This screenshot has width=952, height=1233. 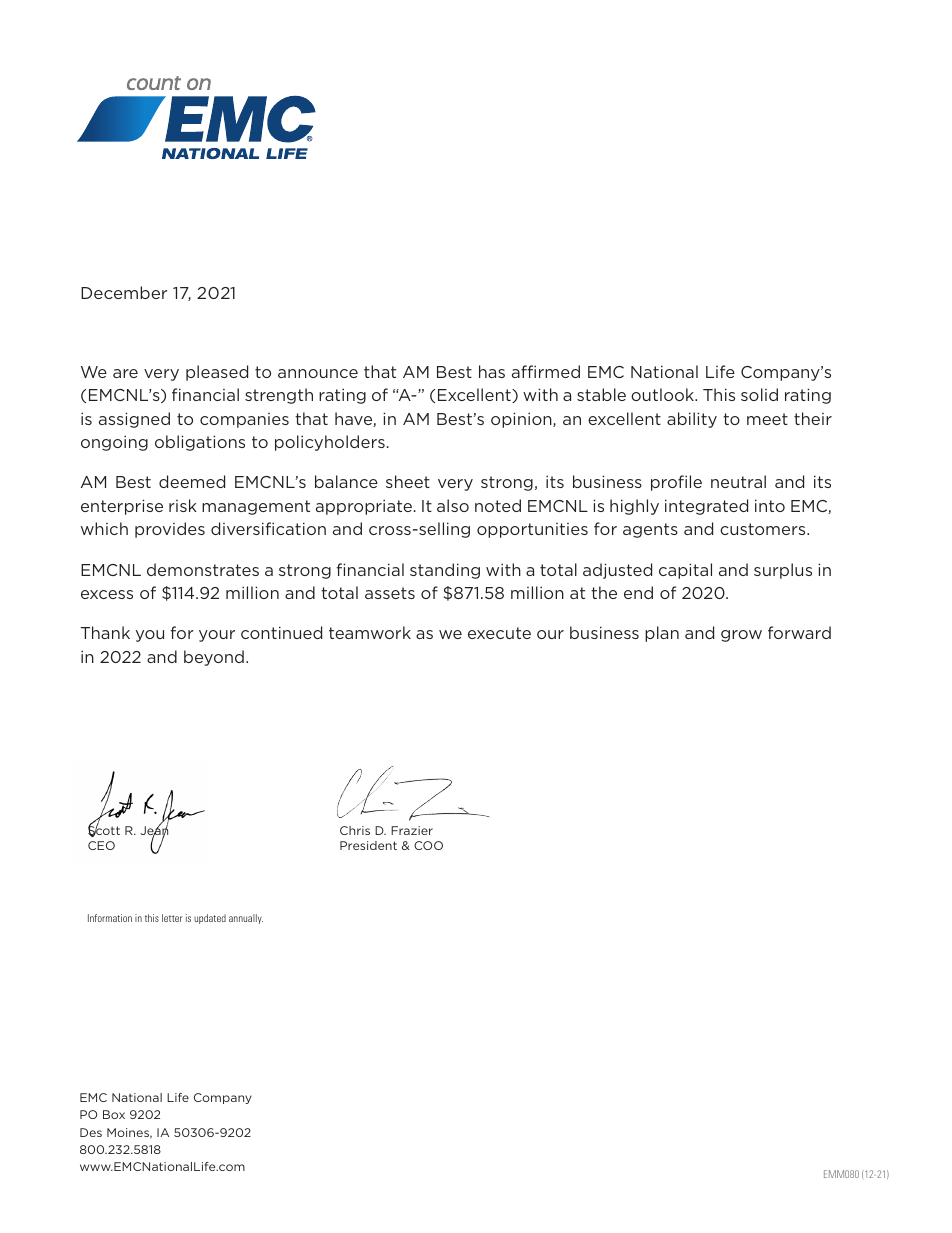 What do you see at coordinates (246, 919) in the screenshot?
I see `annually` at bounding box center [246, 919].
